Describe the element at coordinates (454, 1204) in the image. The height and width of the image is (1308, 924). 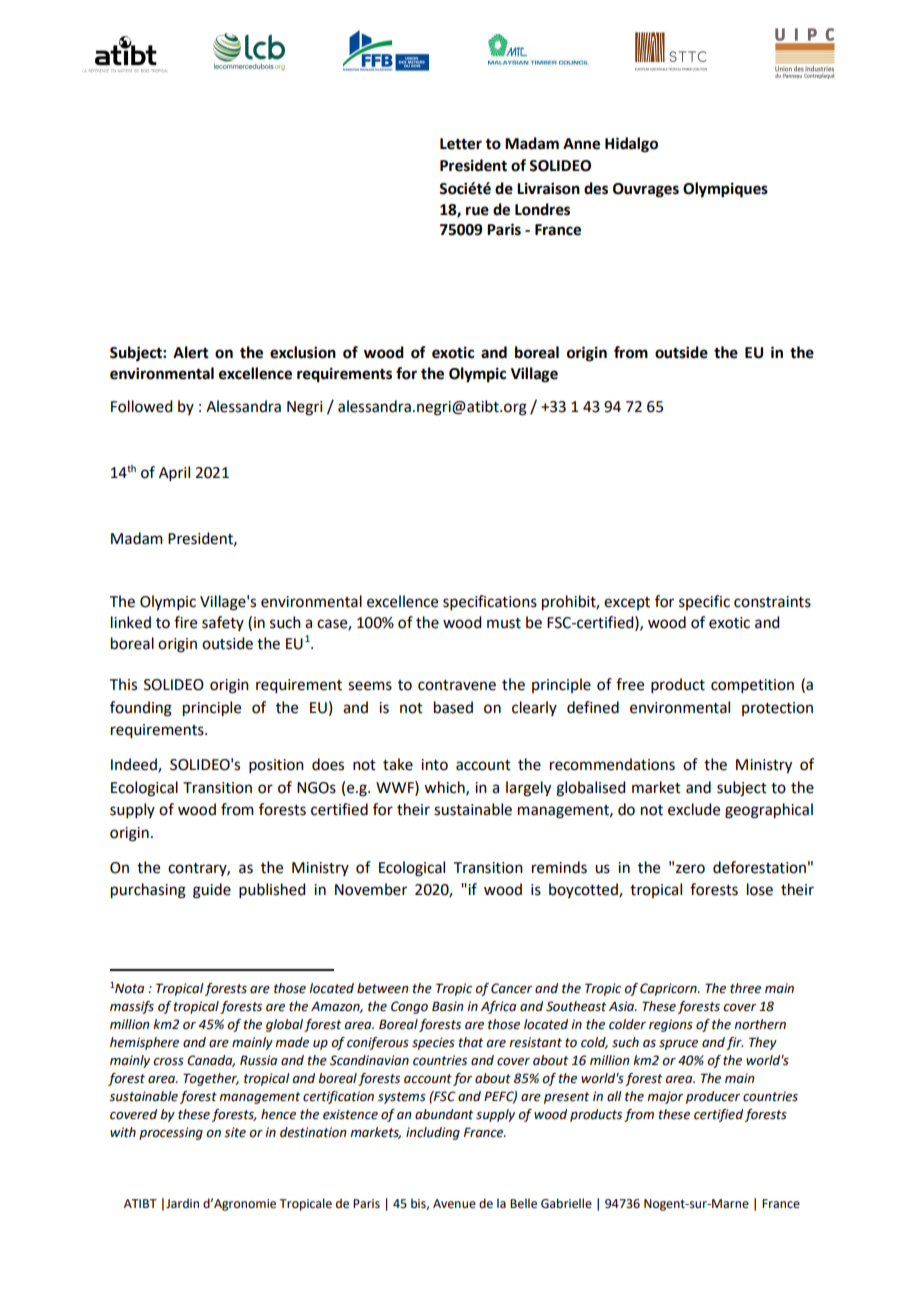
I see `Avenue` at that location.
